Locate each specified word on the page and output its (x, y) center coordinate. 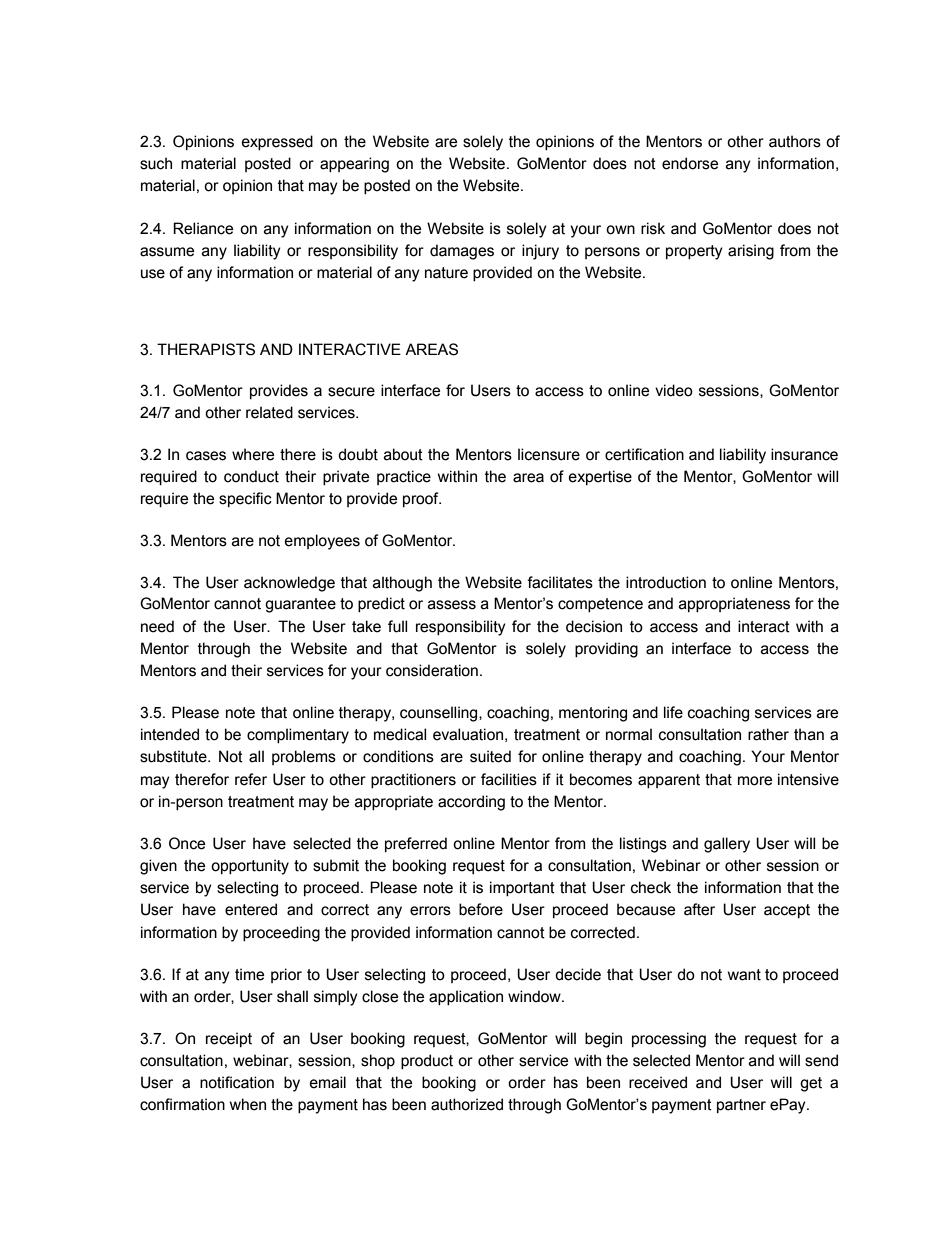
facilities (509, 779)
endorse (690, 163)
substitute (174, 756)
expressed (277, 142)
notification (237, 1082)
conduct (251, 476)
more (755, 781)
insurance (804, 454)
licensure (549, 454)
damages (462, 252)
